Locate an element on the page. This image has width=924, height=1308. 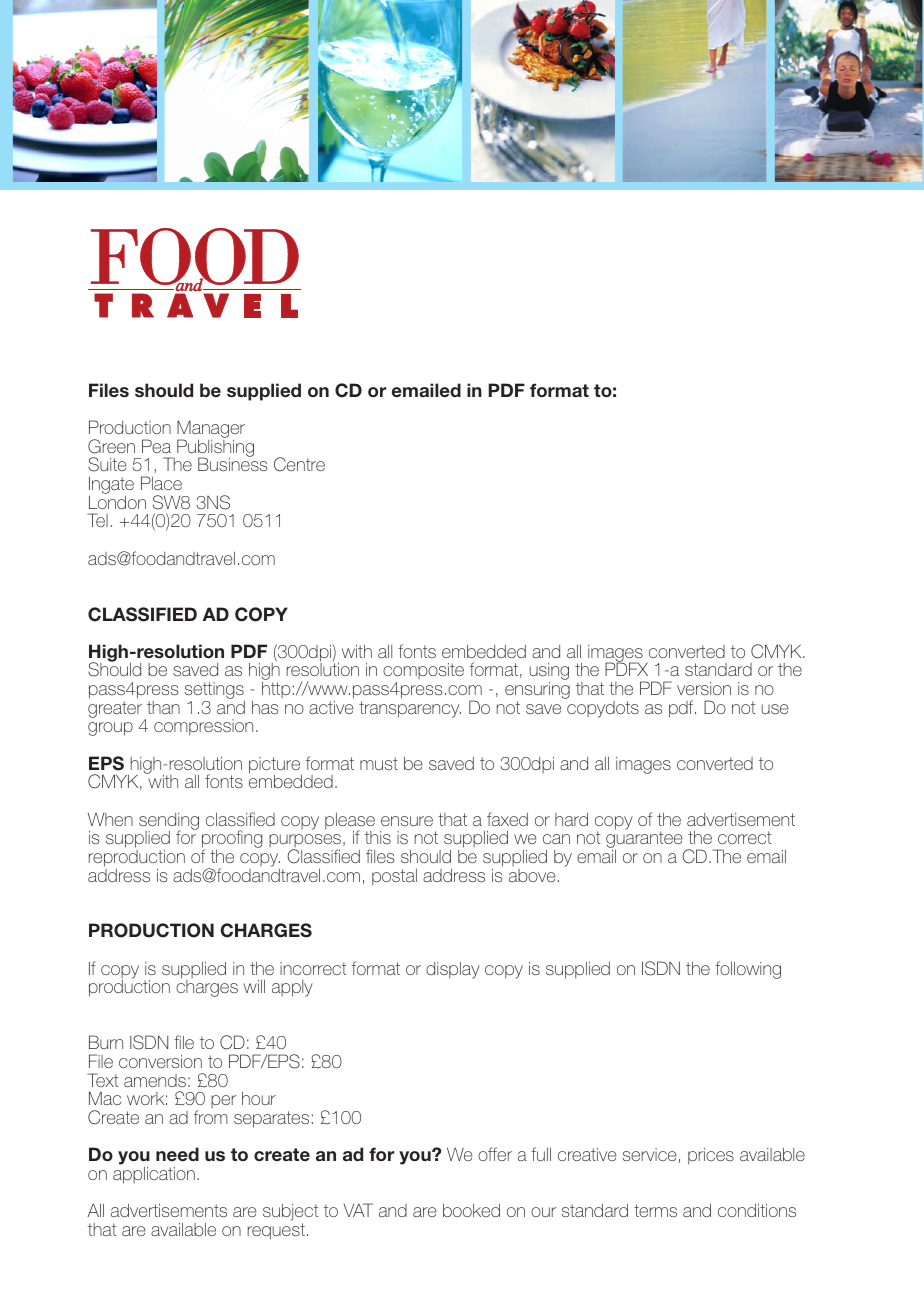
ensure is located at coordinates (407, 821).
